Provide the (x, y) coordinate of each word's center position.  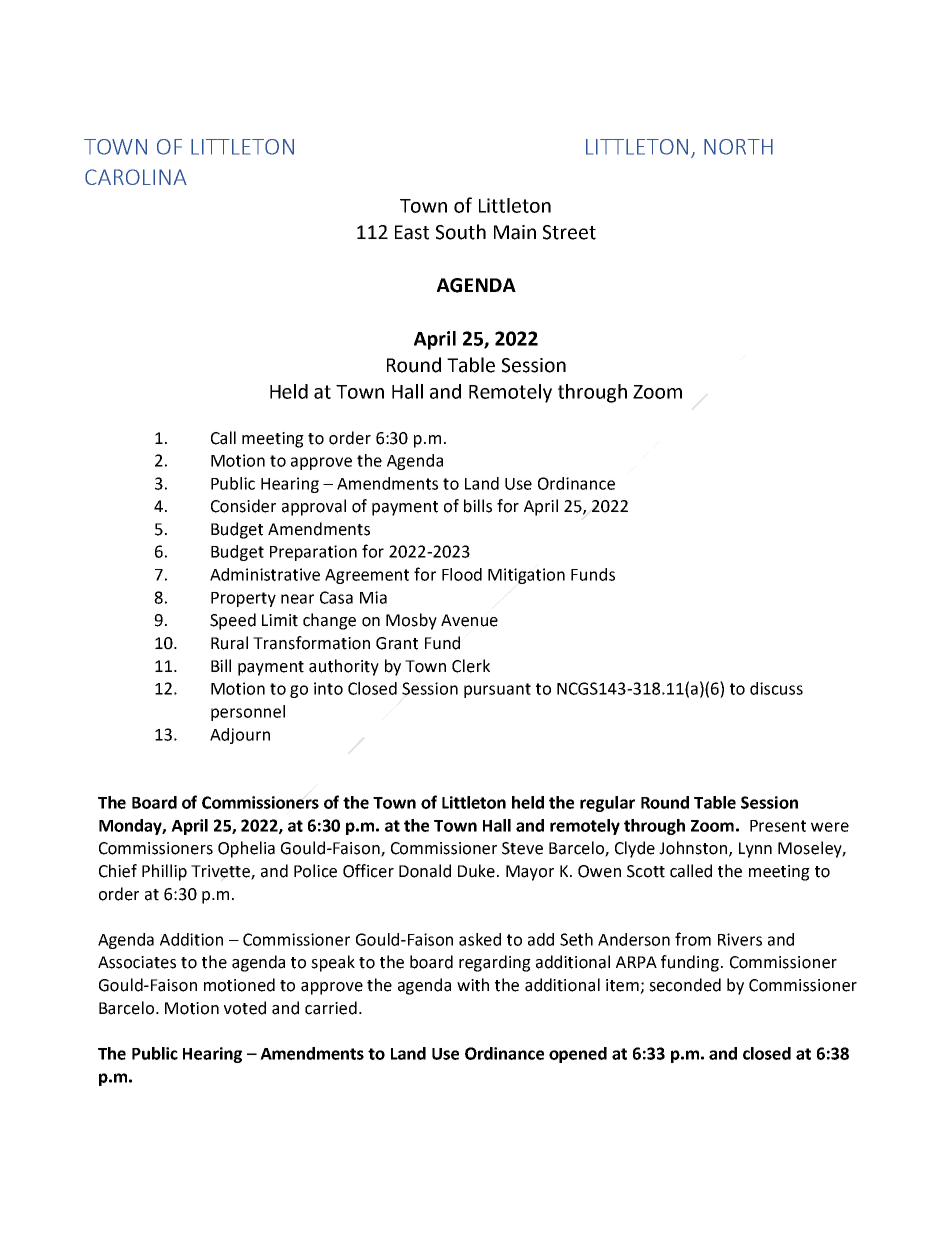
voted (245, 1008)
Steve (522, 848)
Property (243, 599)
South (461, 232)
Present (778, 826)
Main (515, 232)
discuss (776, 688)
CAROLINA (136, 177)
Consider (243, 506)
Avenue (469, 620)
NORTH (738, 147)
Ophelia (246, 849)
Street (569, 232)
